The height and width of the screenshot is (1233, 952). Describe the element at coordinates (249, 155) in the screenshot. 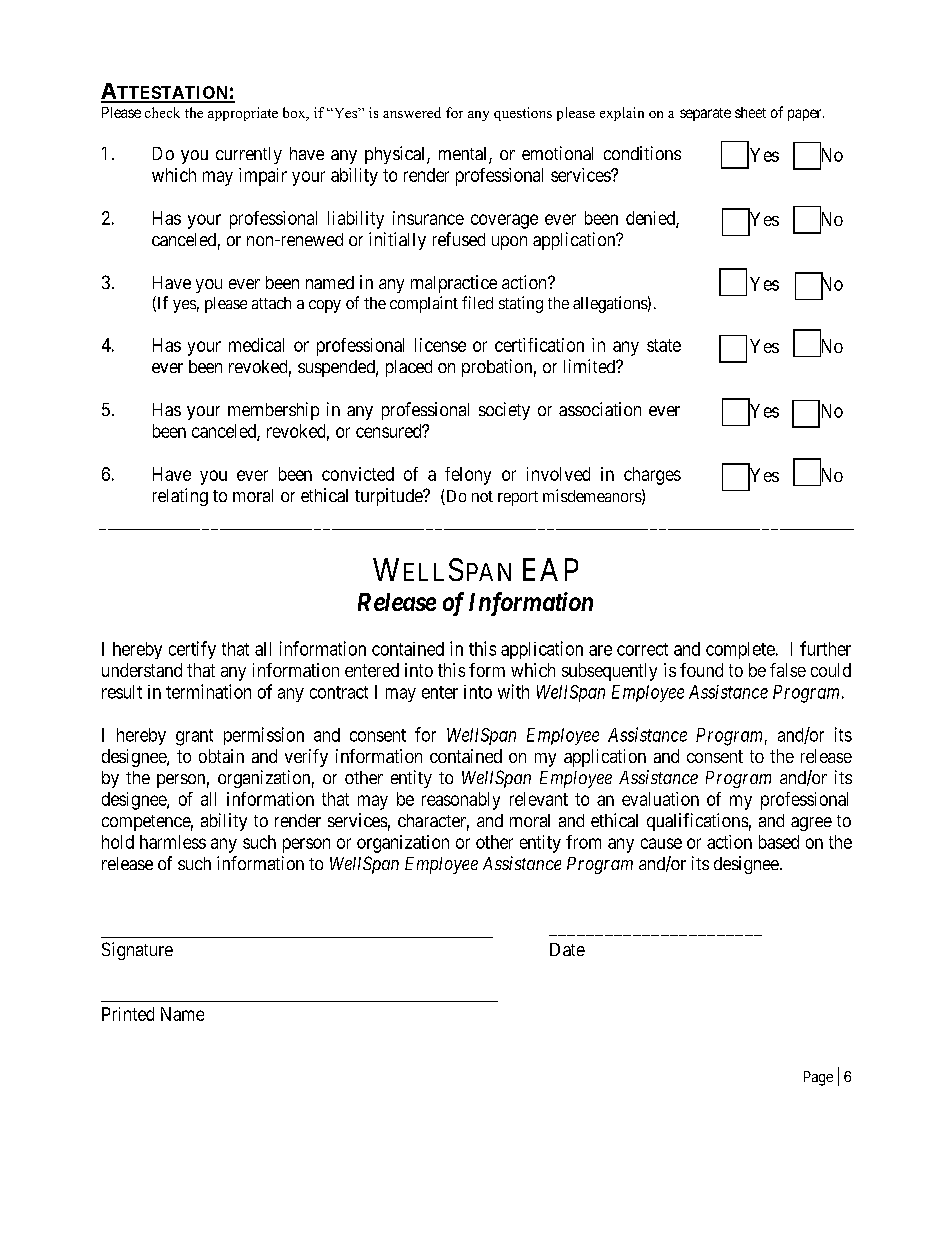

I see `currently` at that location.
